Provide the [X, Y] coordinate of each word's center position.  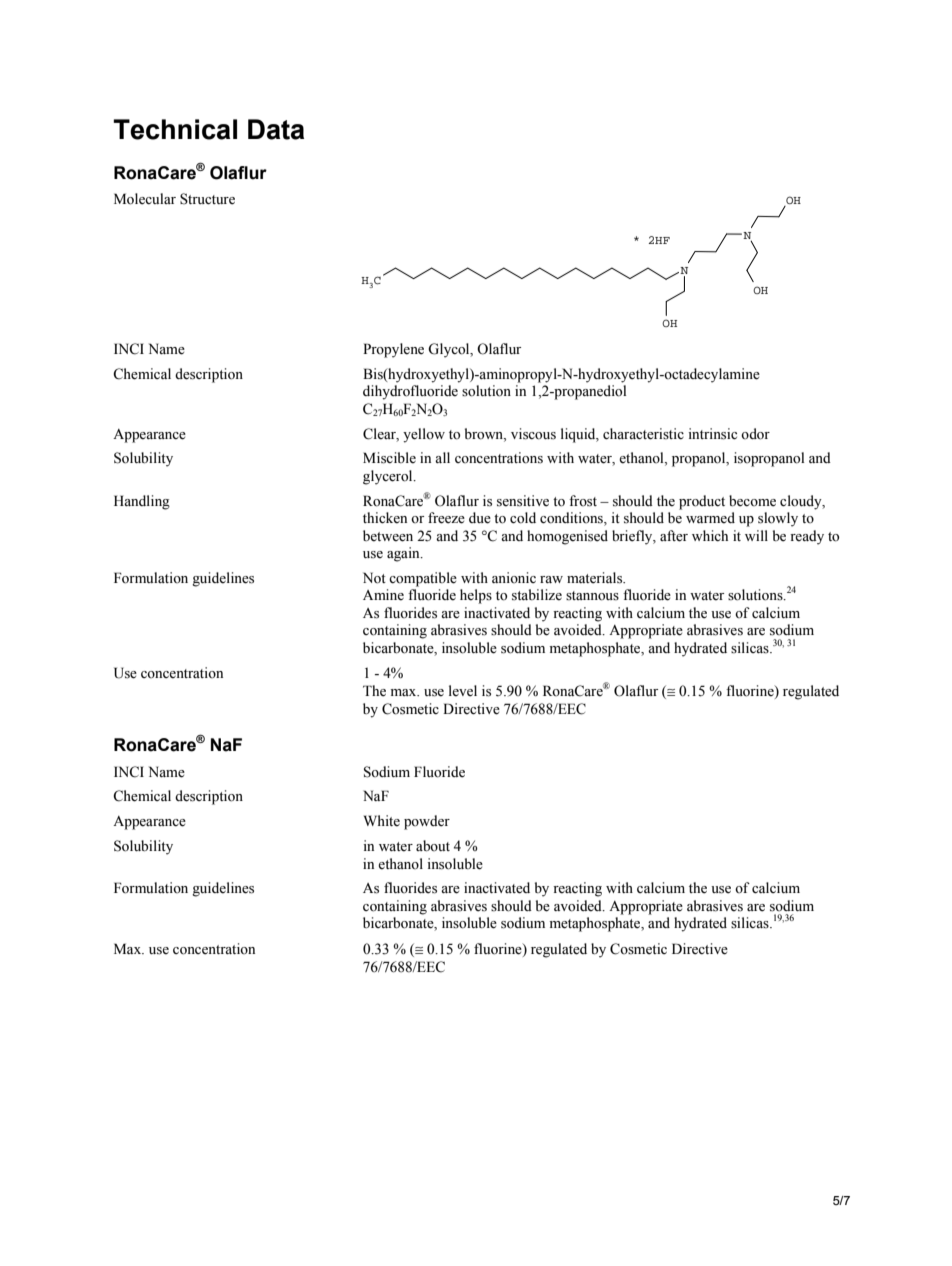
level [463, 691]
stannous [592, 596]
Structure [207, 199]
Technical [175, 129]
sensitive [523, 501]
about [433, 846]
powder [427, 822]
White [382, 821]
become [752, 501]
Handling [142, 502]
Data [276, 129]
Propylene [393, 350]
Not [374, 578]
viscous [533, 434]
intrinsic [713, 434]
